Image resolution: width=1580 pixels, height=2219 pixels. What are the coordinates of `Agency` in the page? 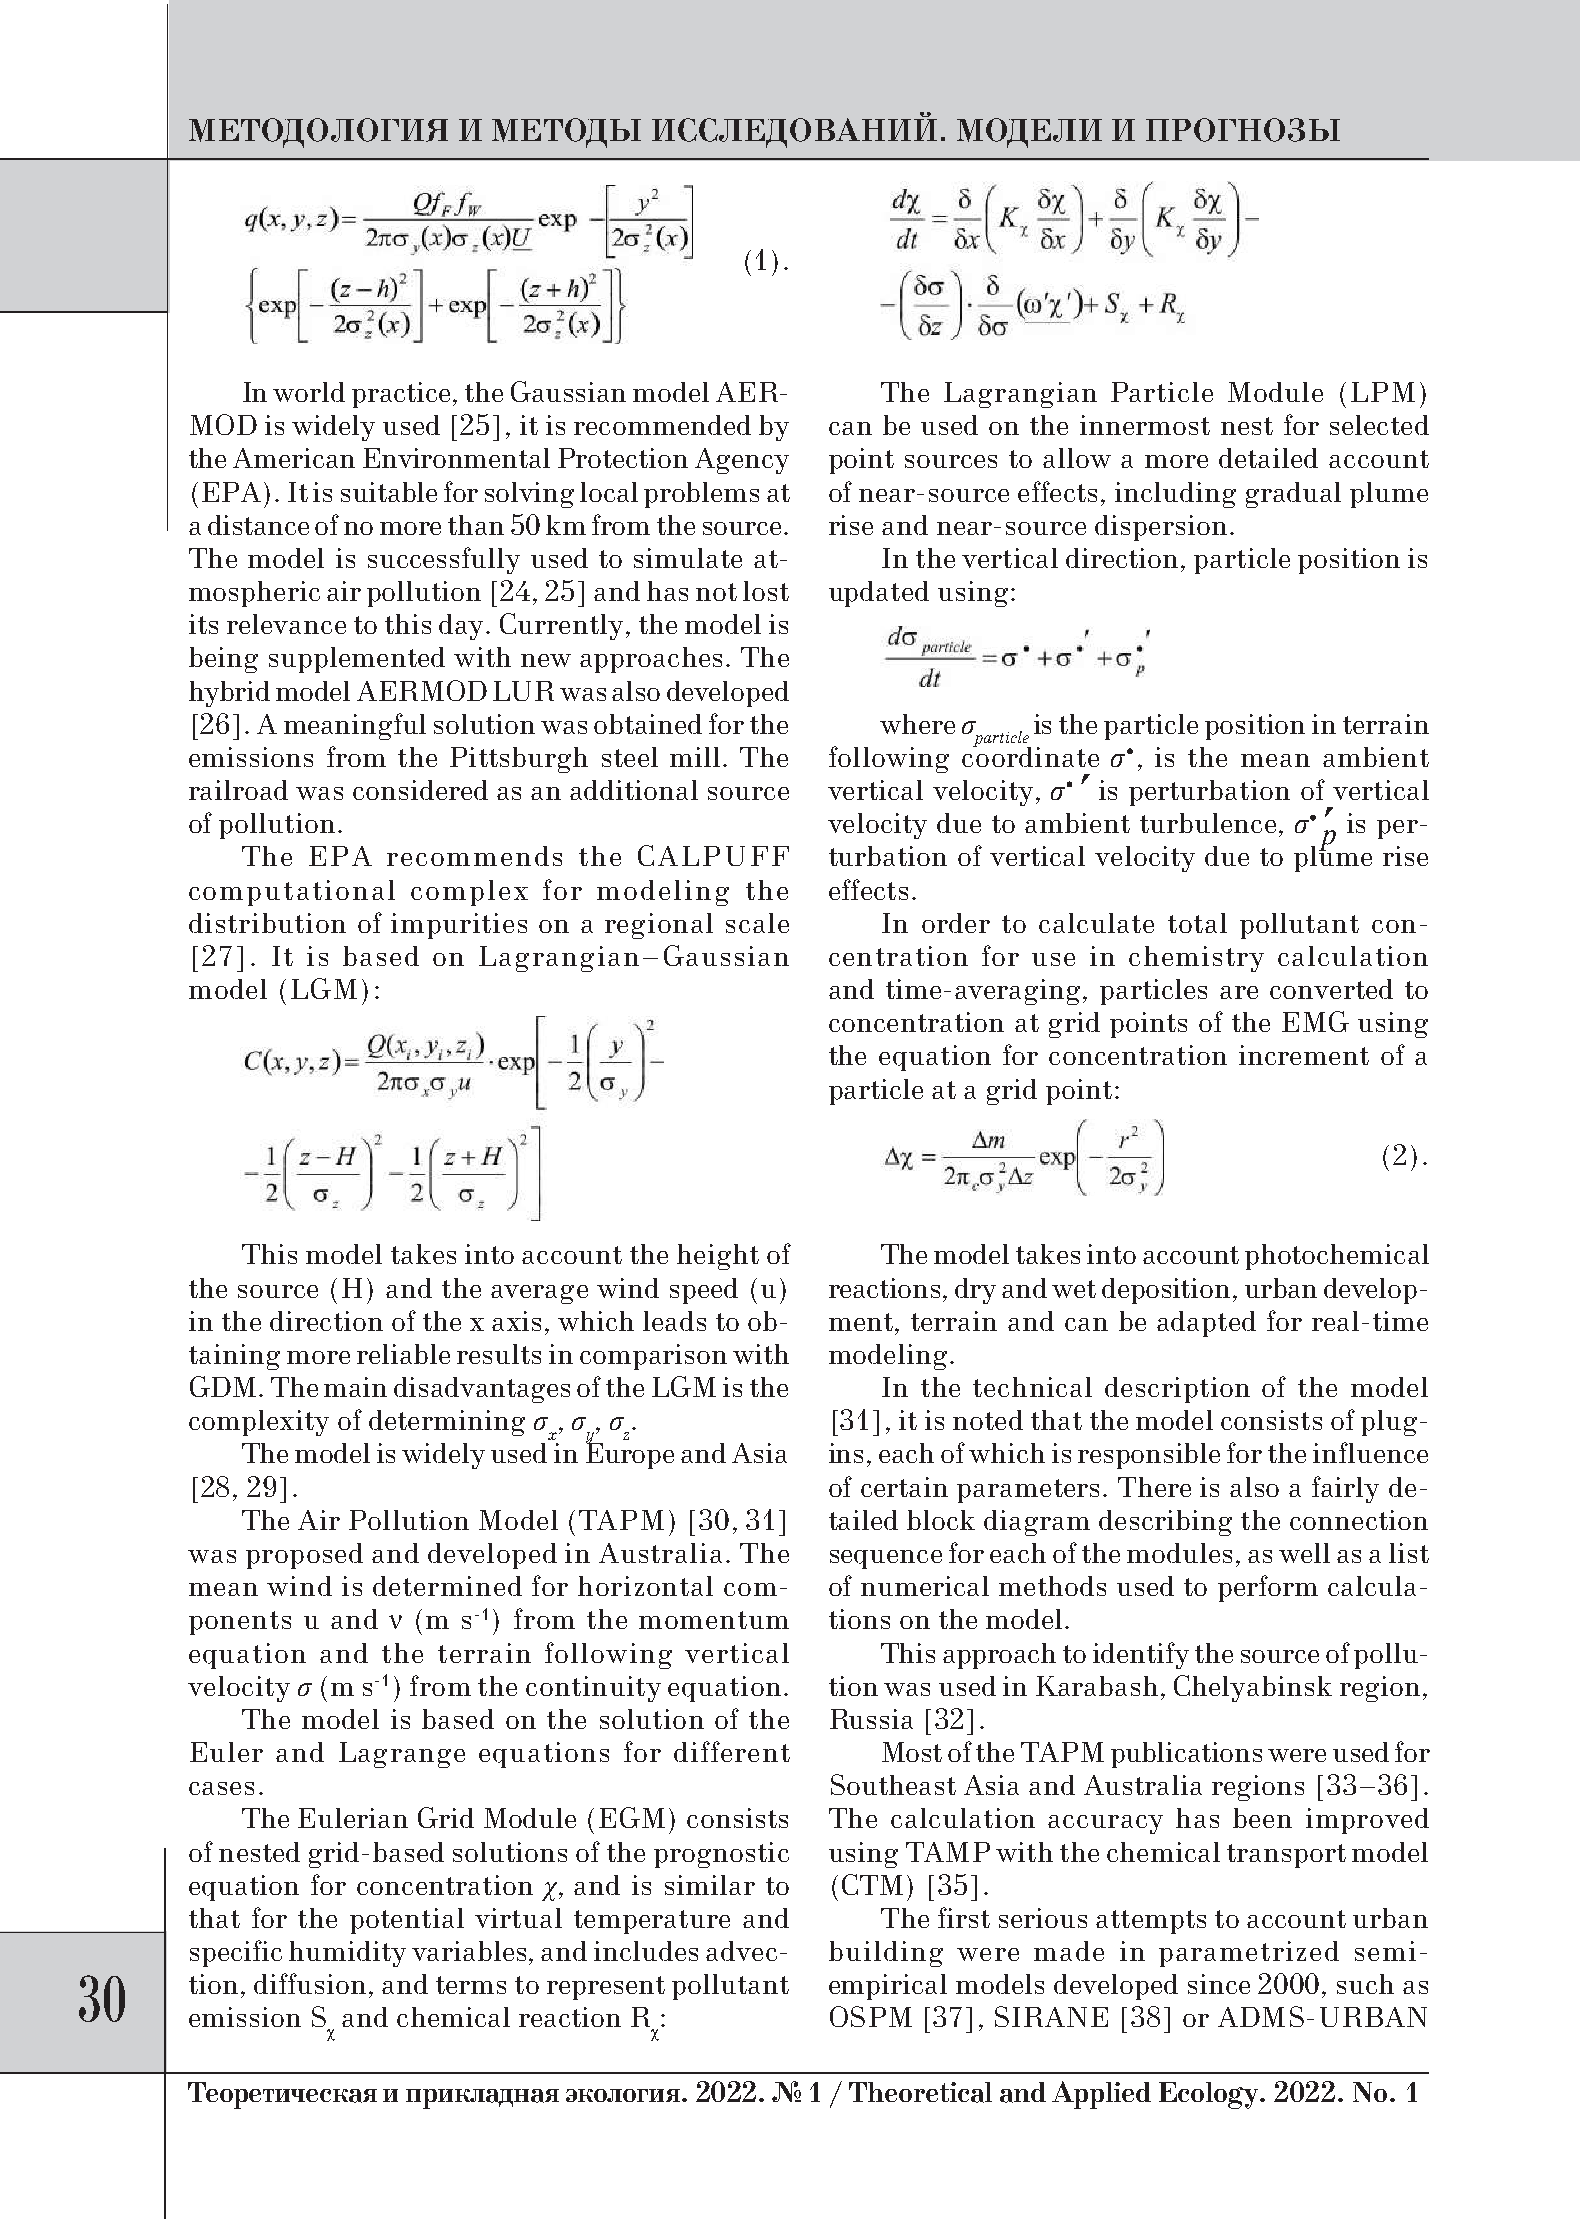 It's located at (742, 461).
